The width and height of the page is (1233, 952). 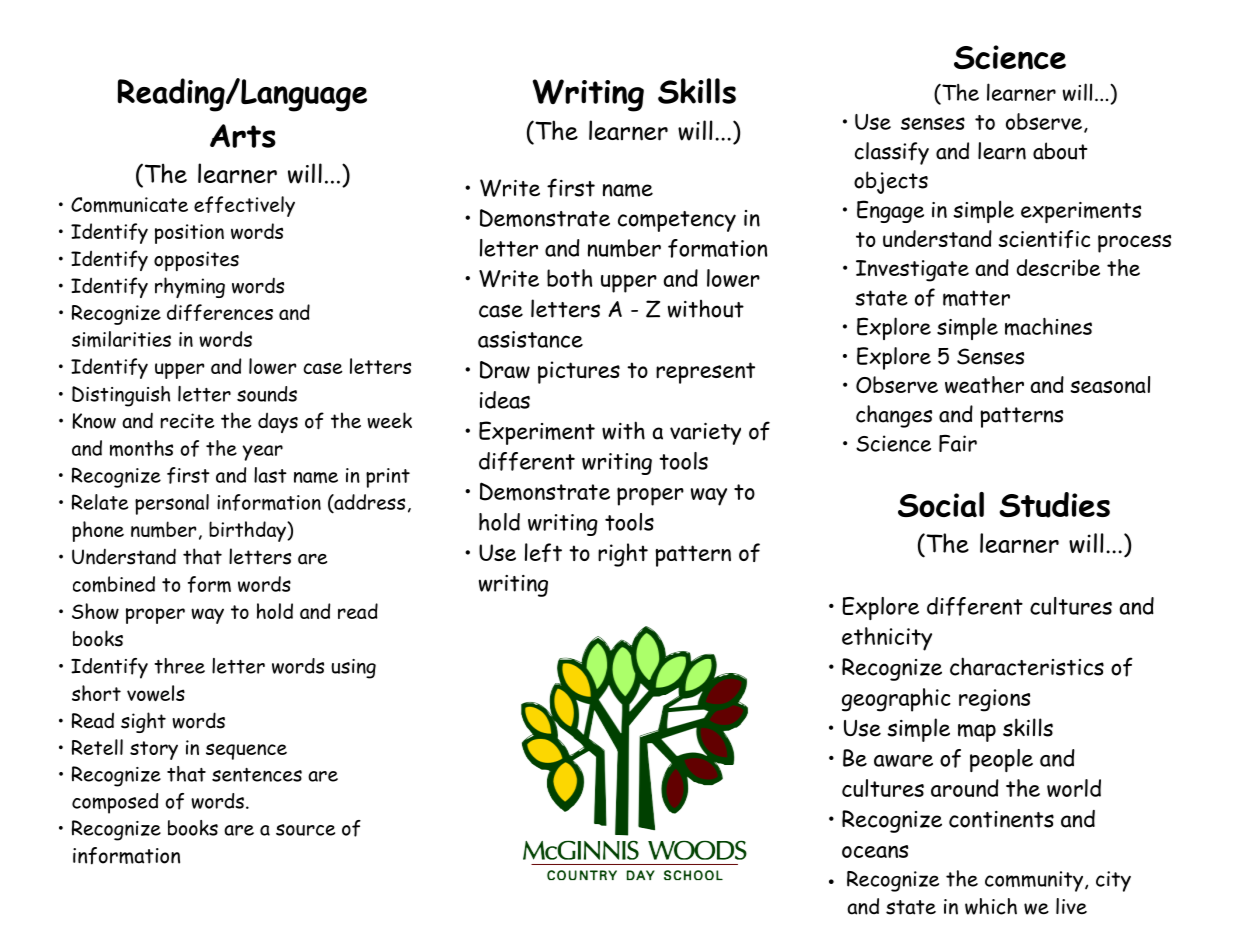 What do you see at coordinates (570, 278) in the page?
I see `both` at bounding box center [570, 278].
